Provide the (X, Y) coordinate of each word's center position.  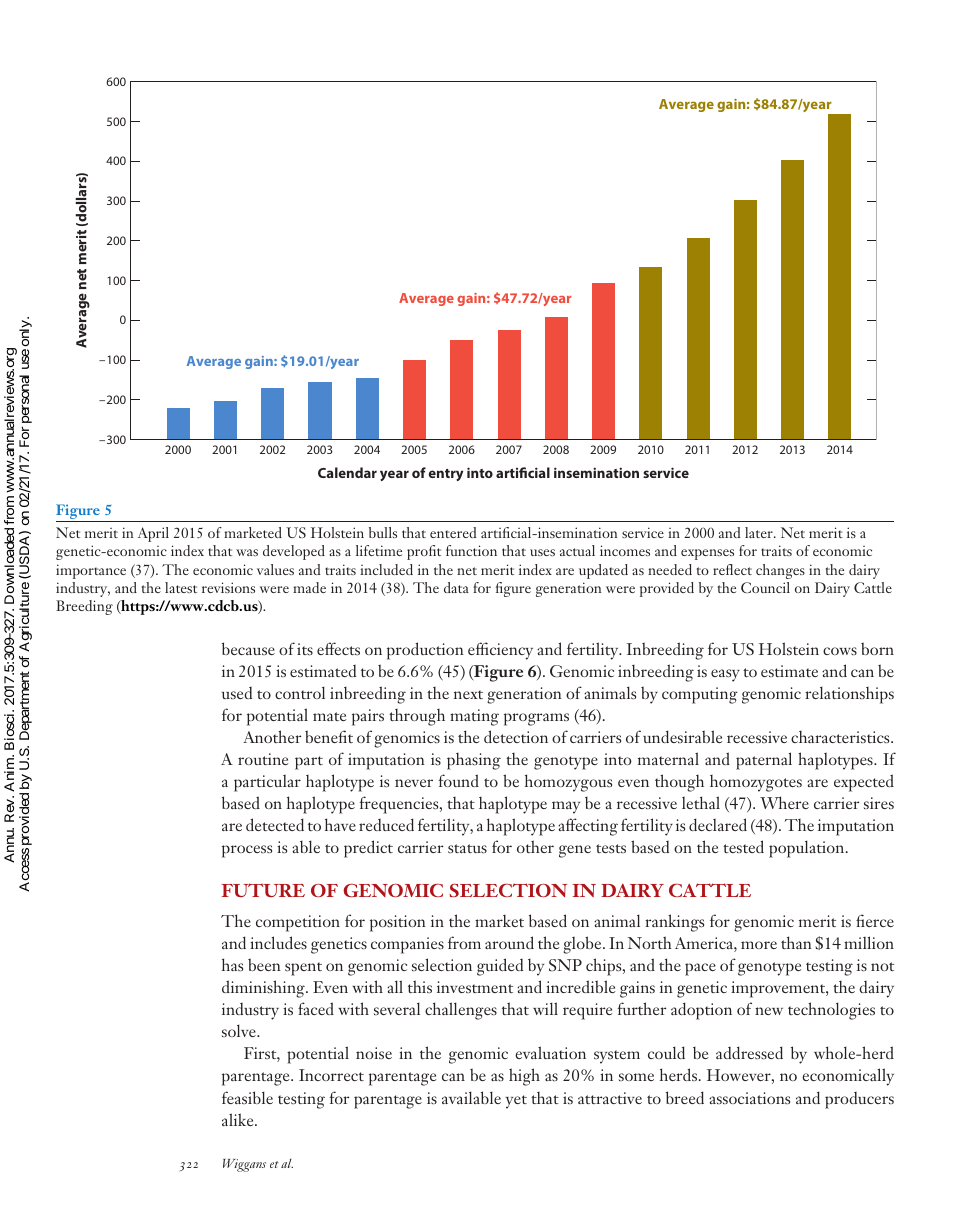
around (509, 942)
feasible (247, 1097)
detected (275, 824)
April (153, 534)
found (458, 780)
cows (840, 651)
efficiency (500, 651)
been (264, 964)
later (760, 532)
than (796, 942)
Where (784, 802)
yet (516, 1102)
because (248, 648)
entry (445, 475)
